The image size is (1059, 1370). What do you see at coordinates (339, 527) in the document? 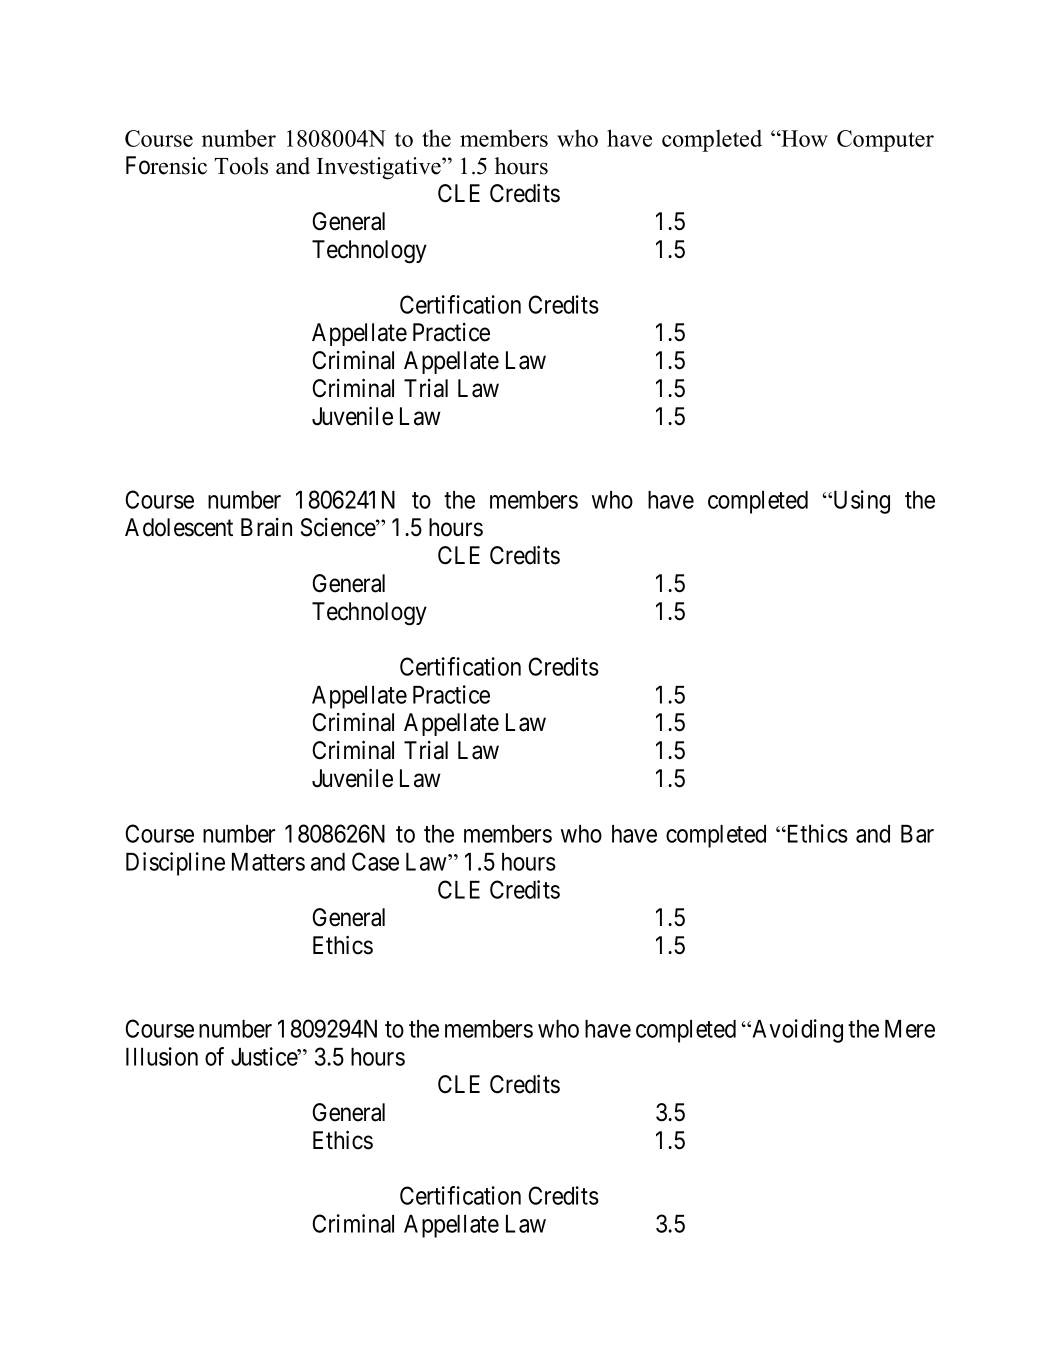
I see `Science` at bounding box center [339, 527].
